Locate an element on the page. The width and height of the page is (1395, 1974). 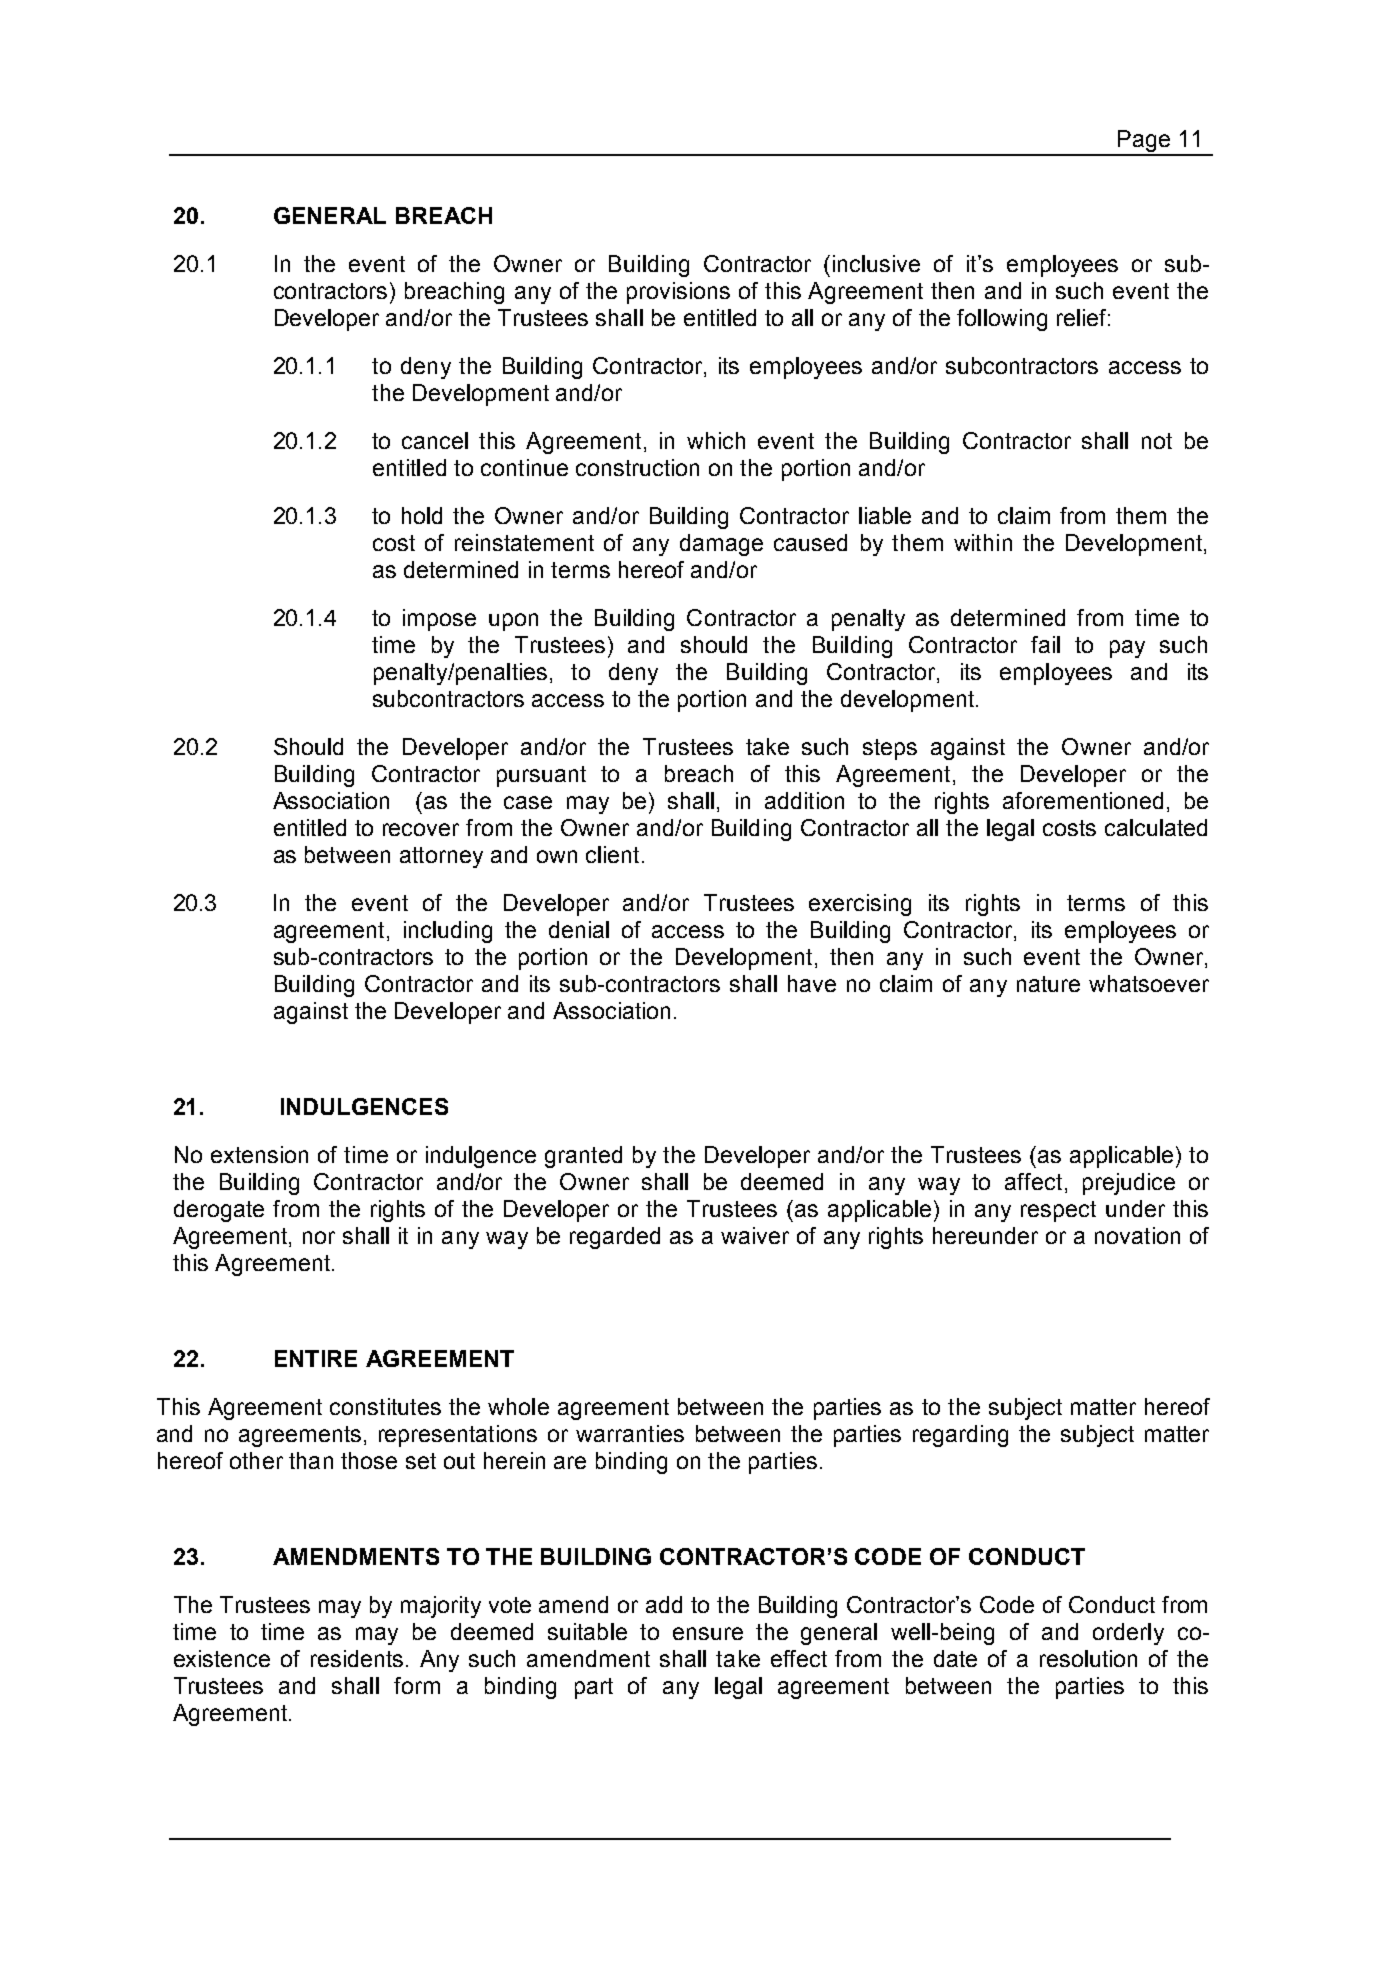
provisions is located at coordinates (678, 293).
